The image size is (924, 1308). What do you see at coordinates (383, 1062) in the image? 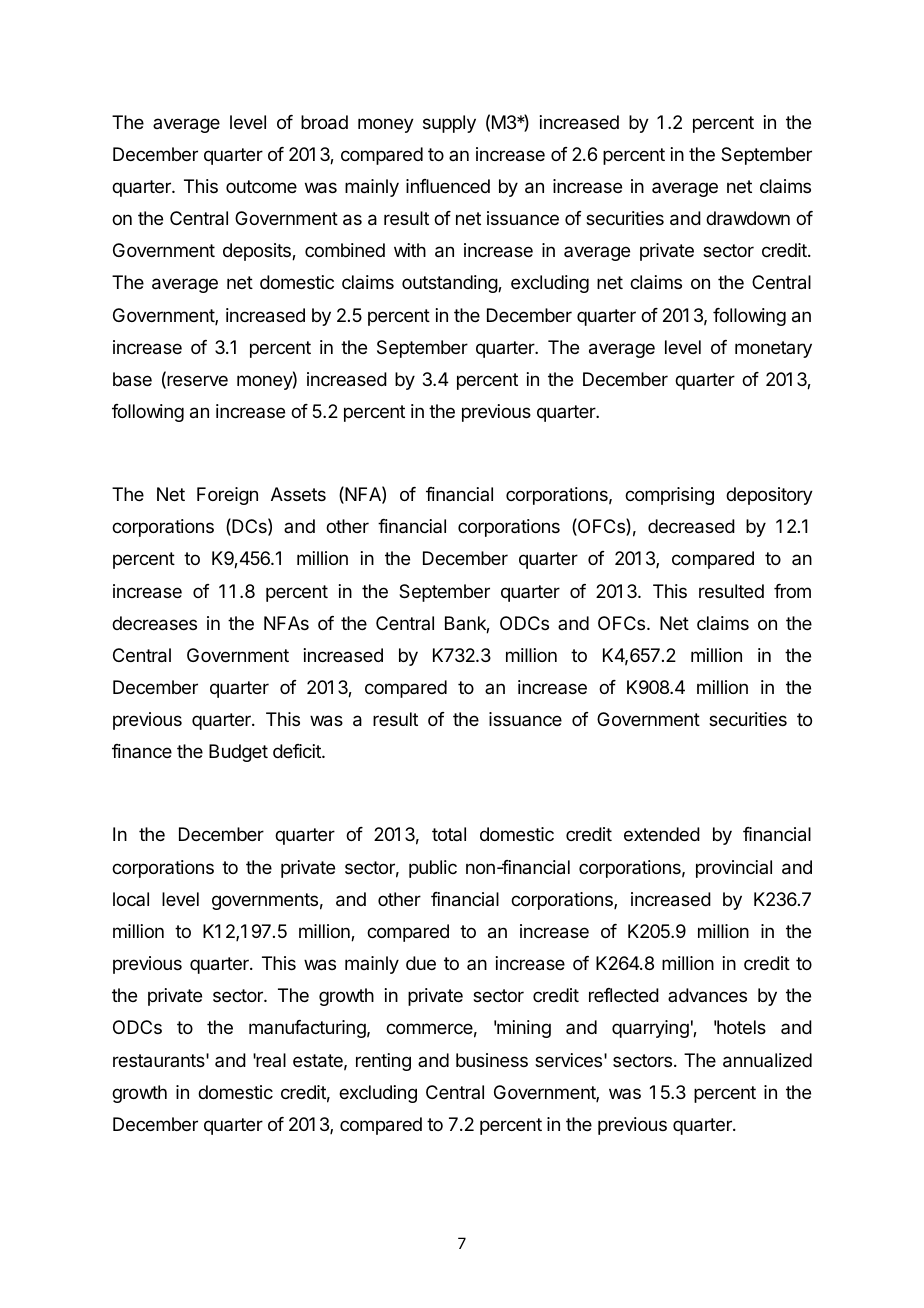
I see `renting` at bounding box center [383, 1062].
